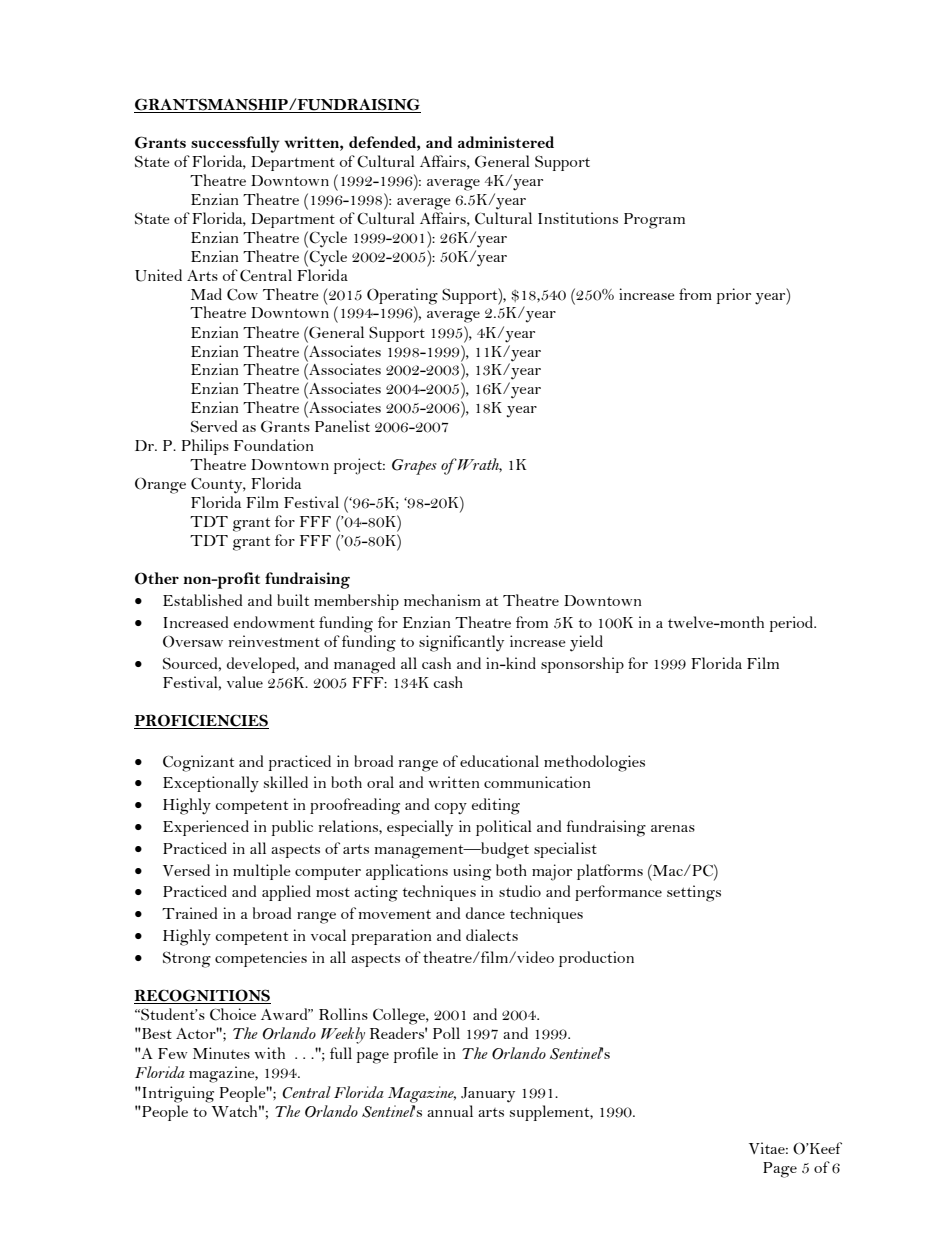  What do you see at coordinates (596, 959) in the image?
I see `production` at bounding box center [596, 959].
